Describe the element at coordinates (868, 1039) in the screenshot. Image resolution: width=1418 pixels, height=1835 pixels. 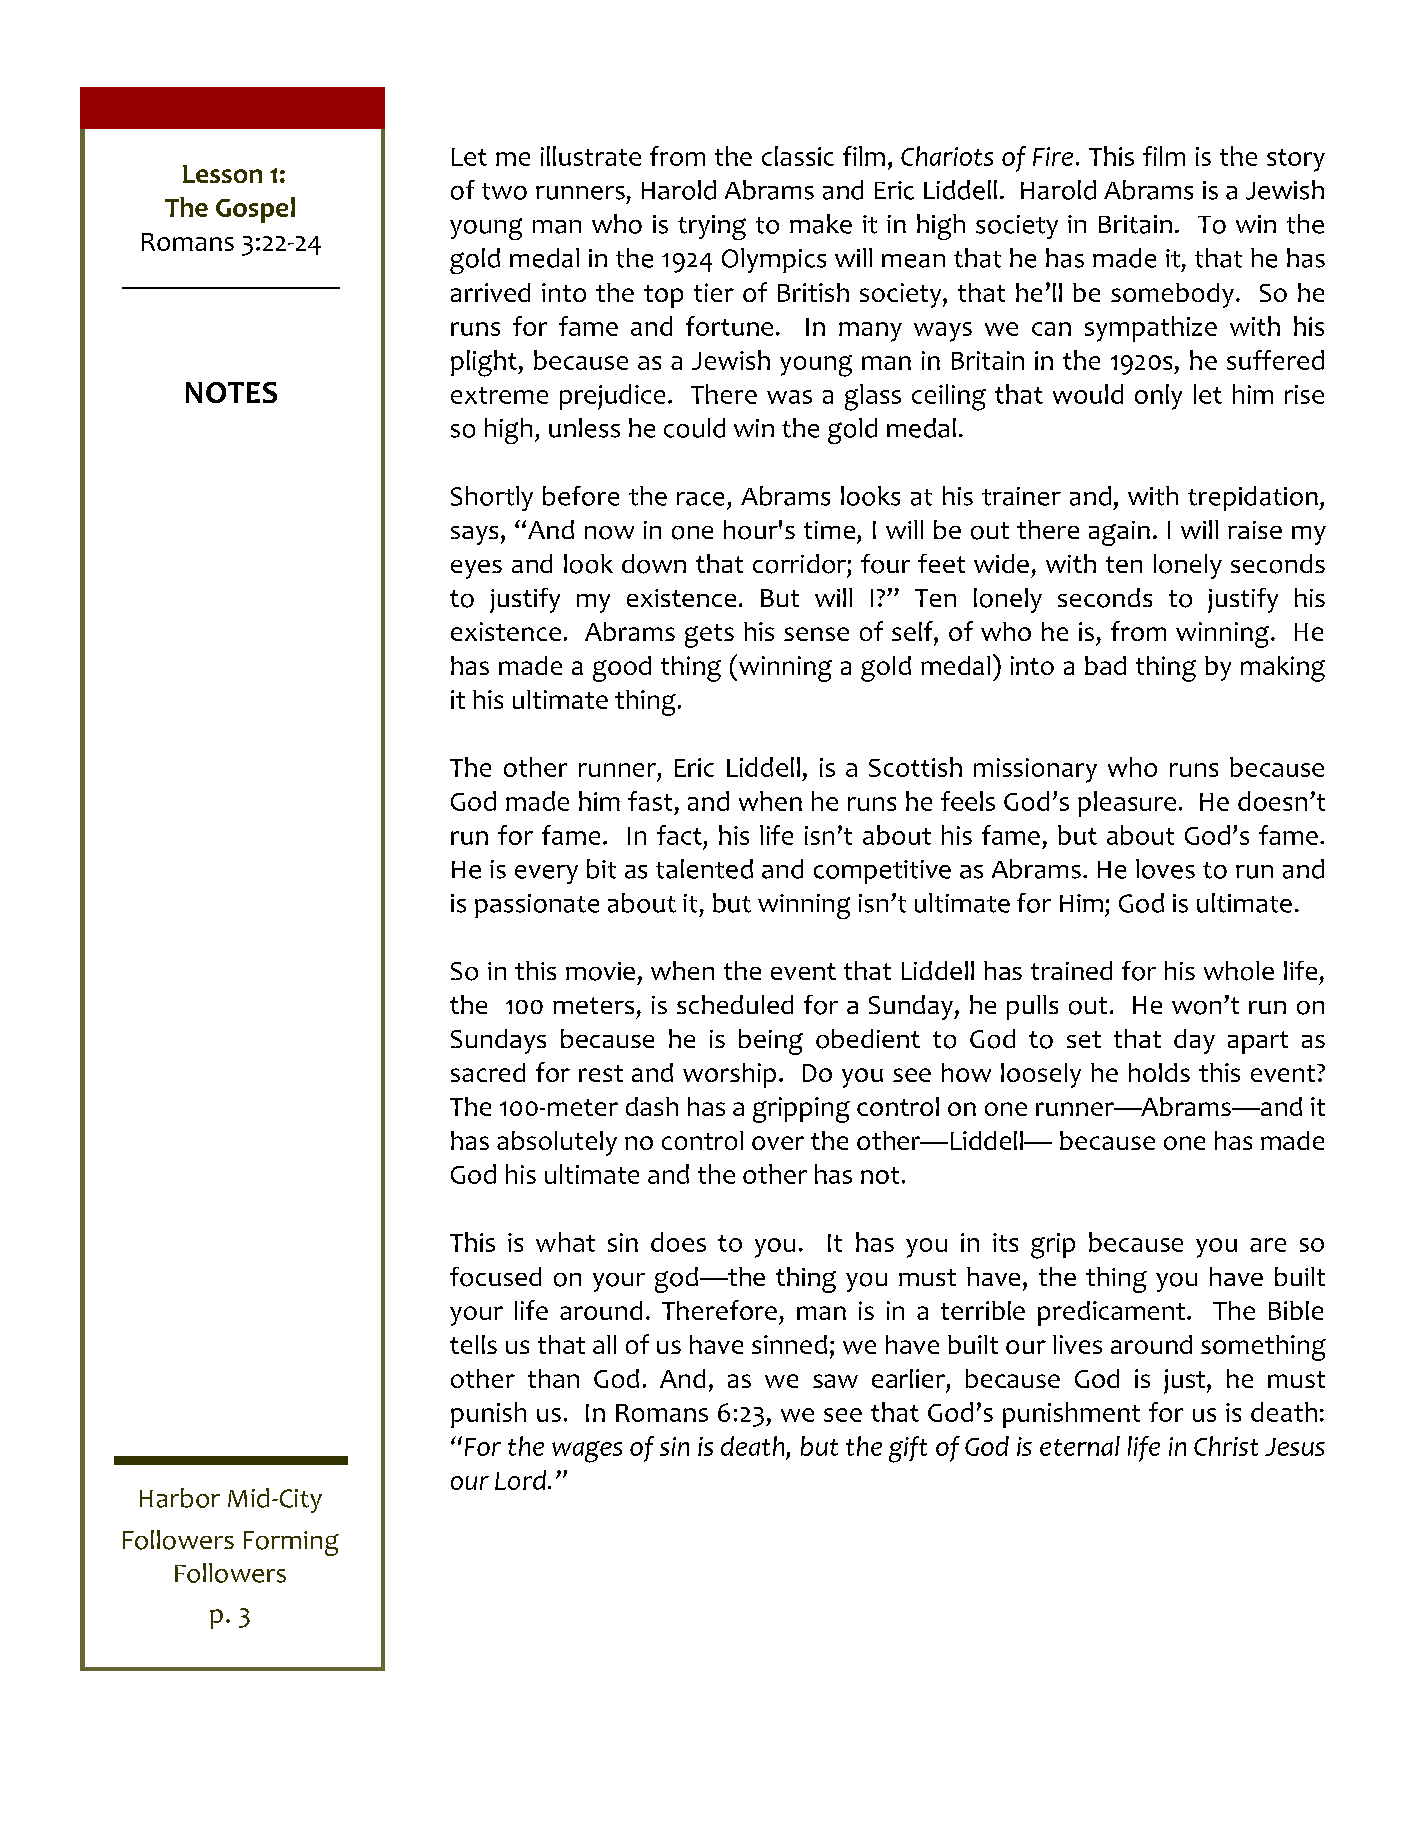
I see `obedient` at that location.
